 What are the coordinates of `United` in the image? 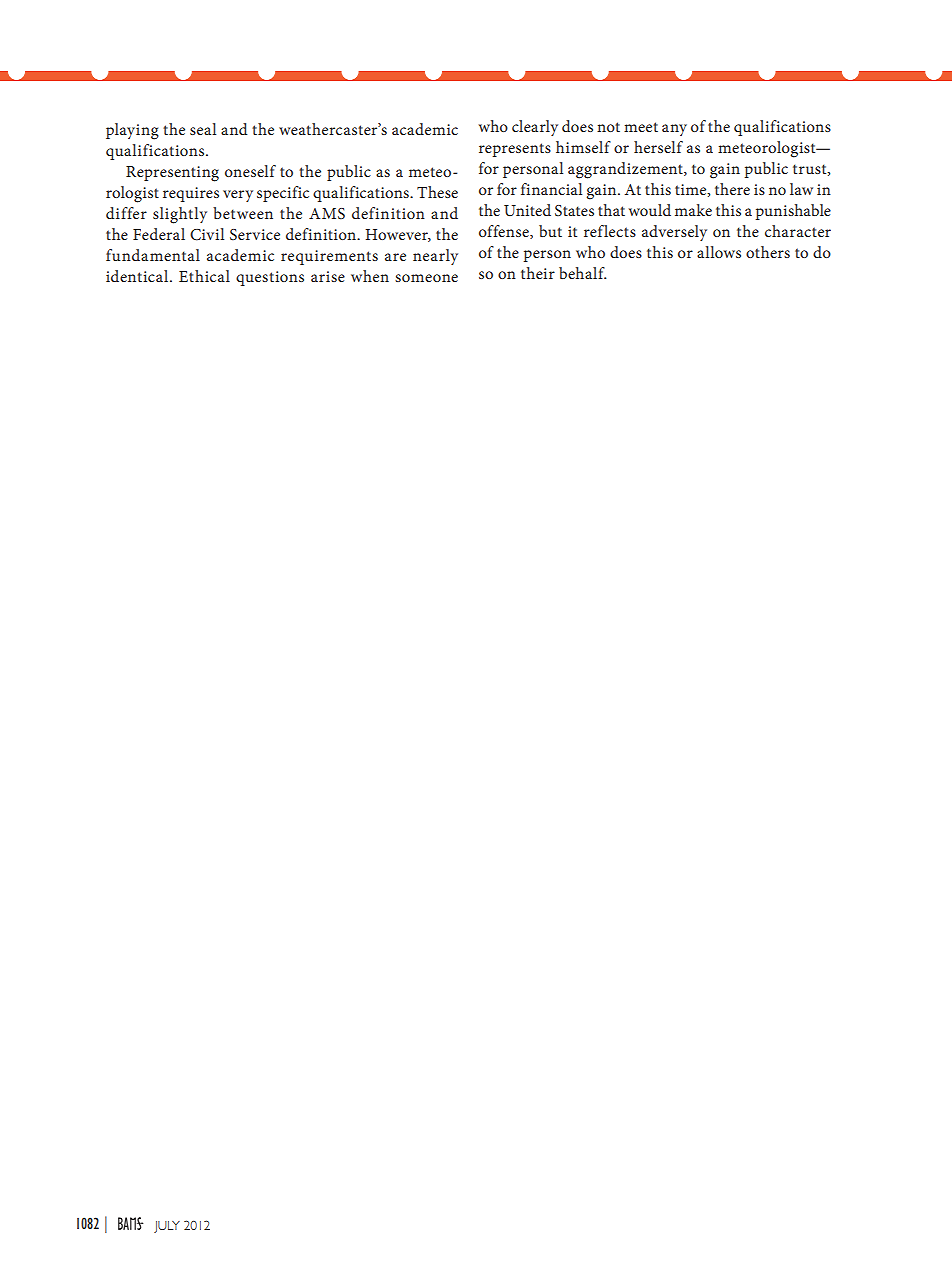 It's located at (527, 210).
